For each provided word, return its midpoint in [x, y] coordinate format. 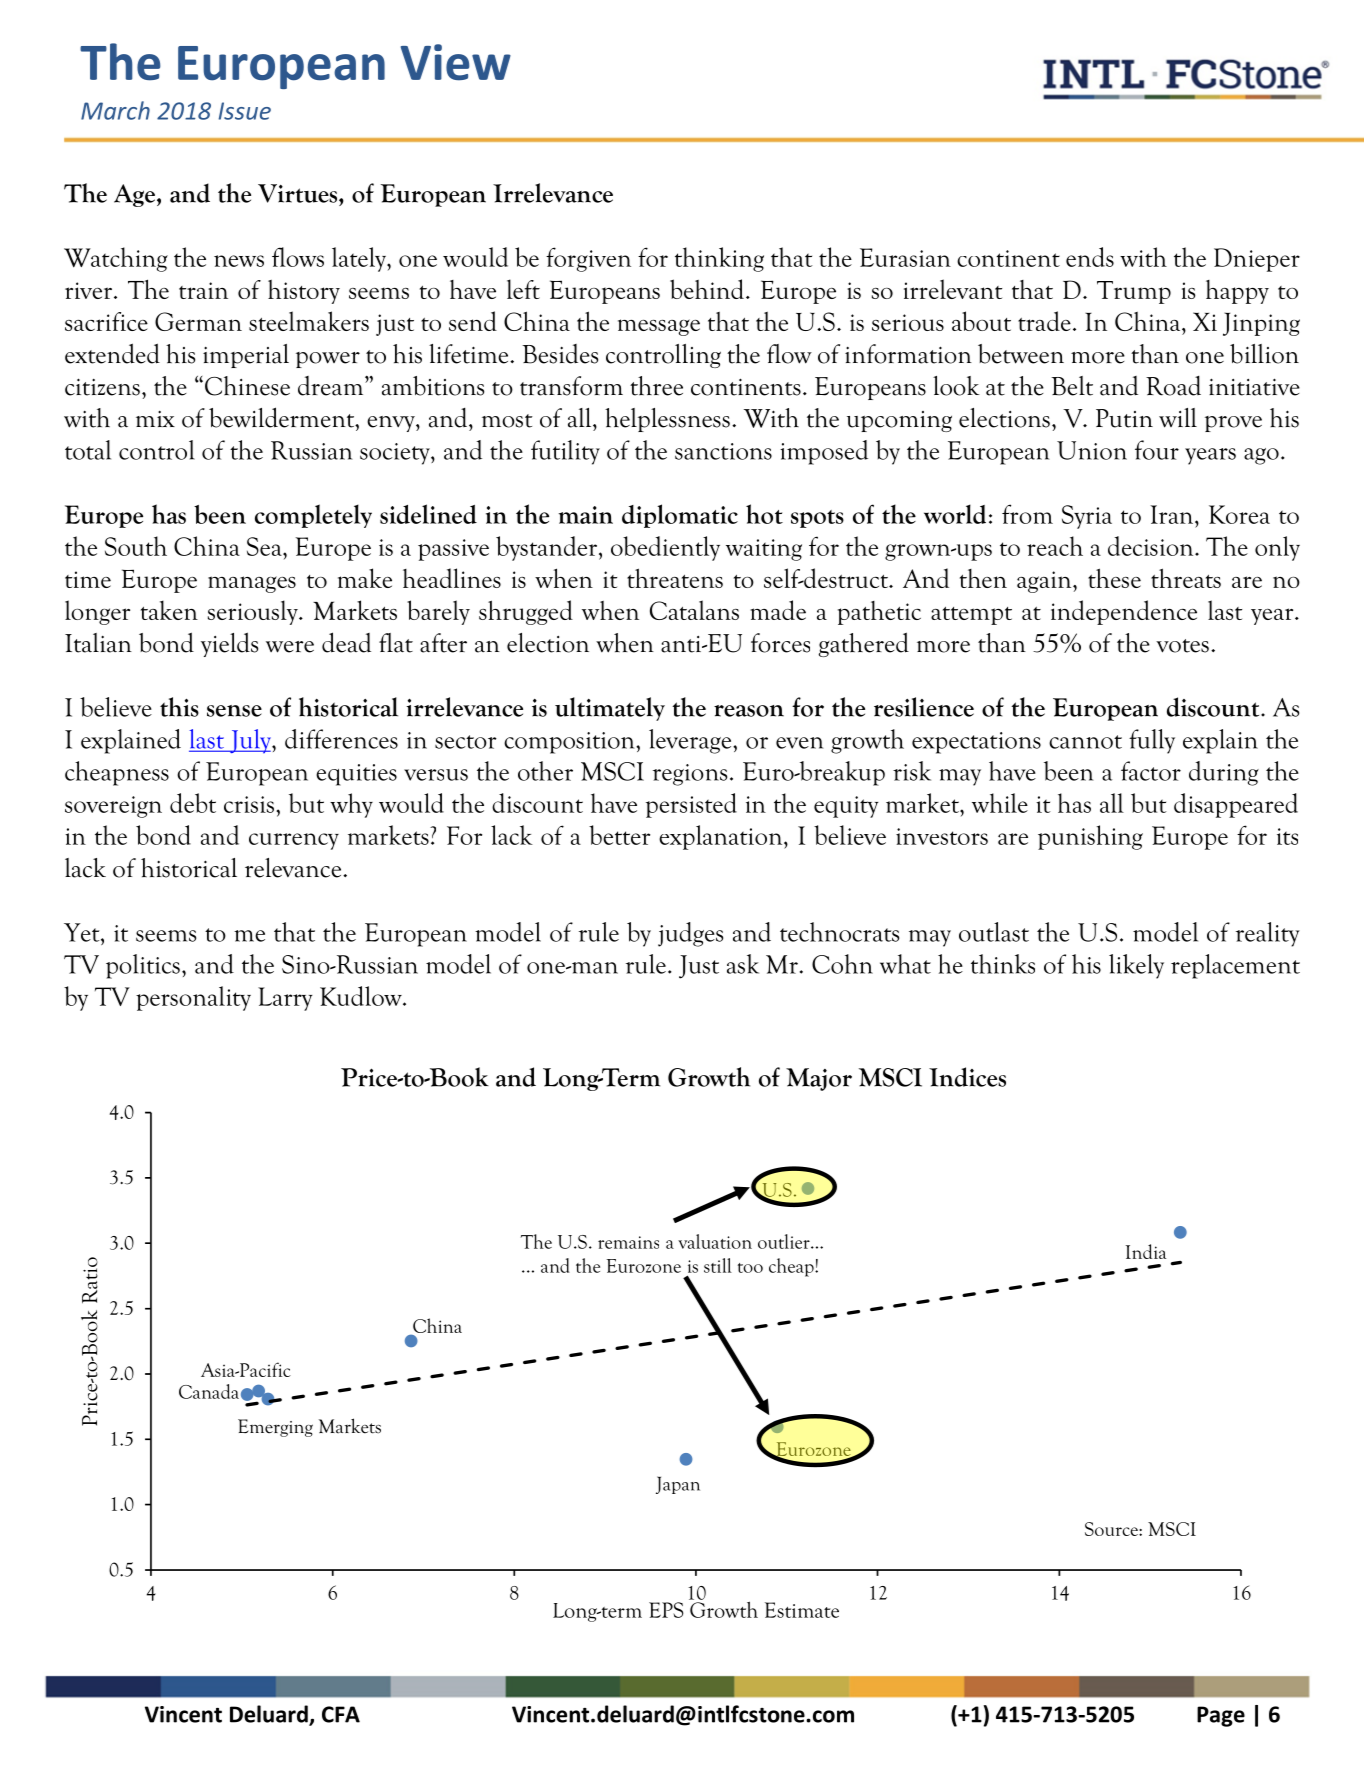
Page [1221, 1716]
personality [193, 998]
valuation [715, 1241]
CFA [341, 1714]
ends [1090, 257]
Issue [245, 111]
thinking [719, 259]
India [1146, 1251]
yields [229, 644]
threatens [675, 578]
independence [1124, 612]
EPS [666, 1610]
